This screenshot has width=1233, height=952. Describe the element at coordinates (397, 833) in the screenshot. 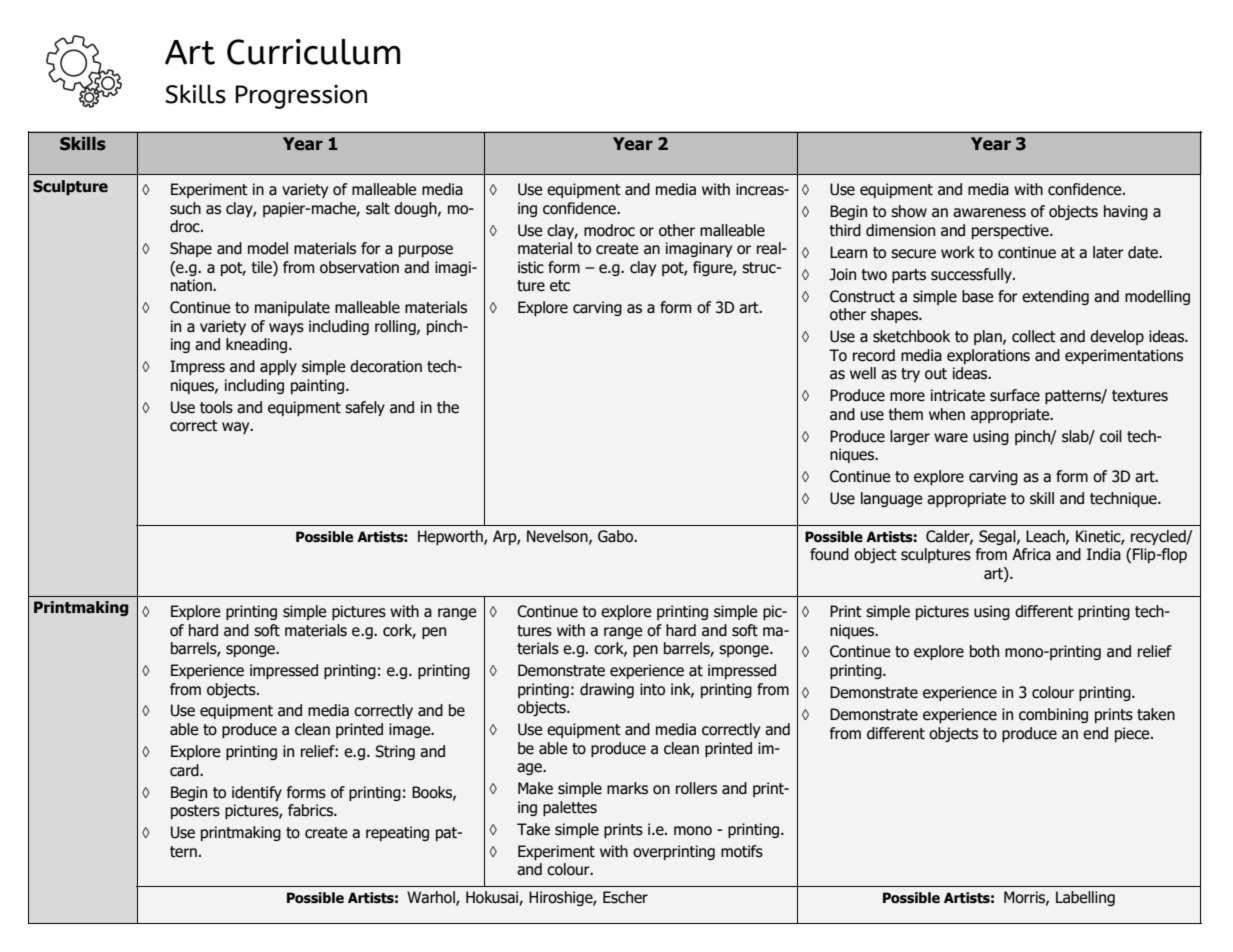

I see `repeating` at that location.
